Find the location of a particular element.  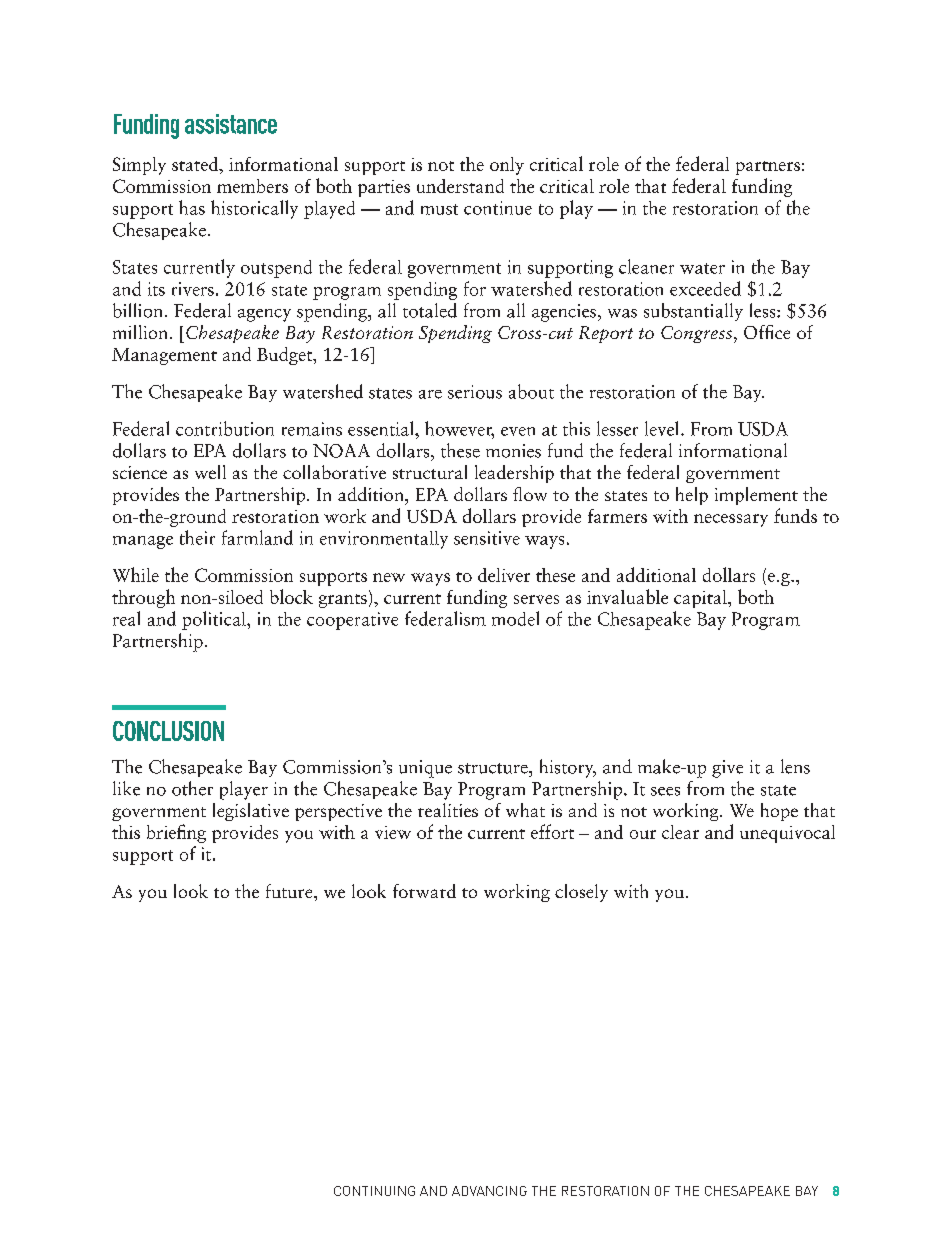

political is located at coordinates (215, 620).
